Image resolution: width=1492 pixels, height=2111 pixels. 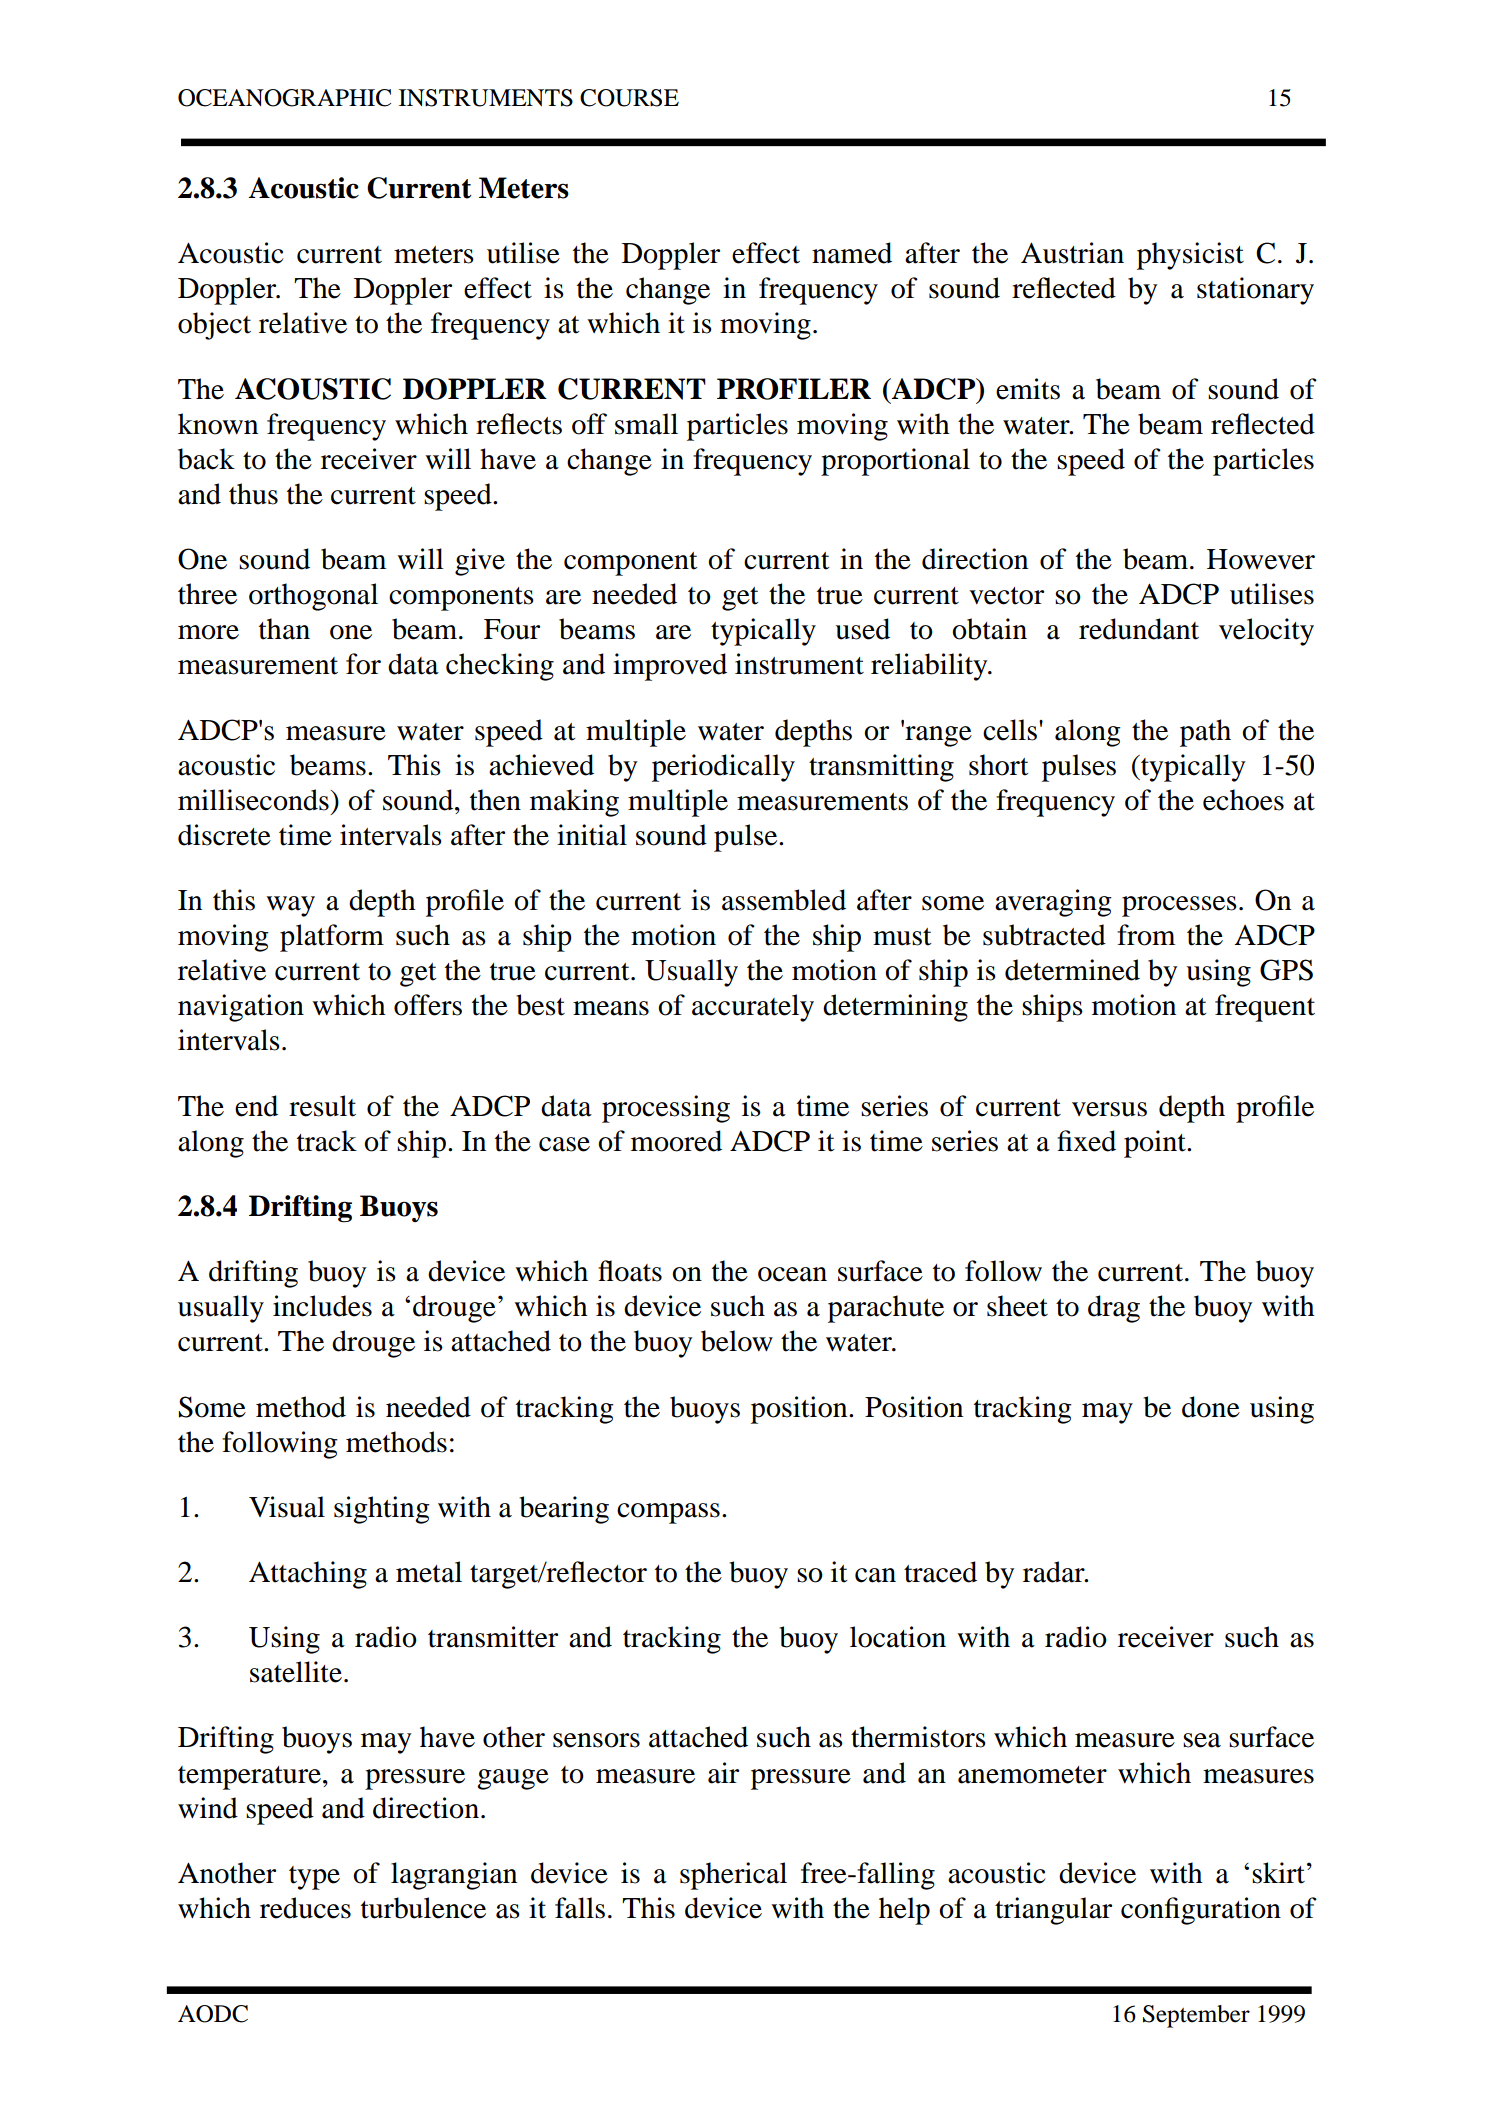 I want to click on COURSE, so click(x=629, y=98).
